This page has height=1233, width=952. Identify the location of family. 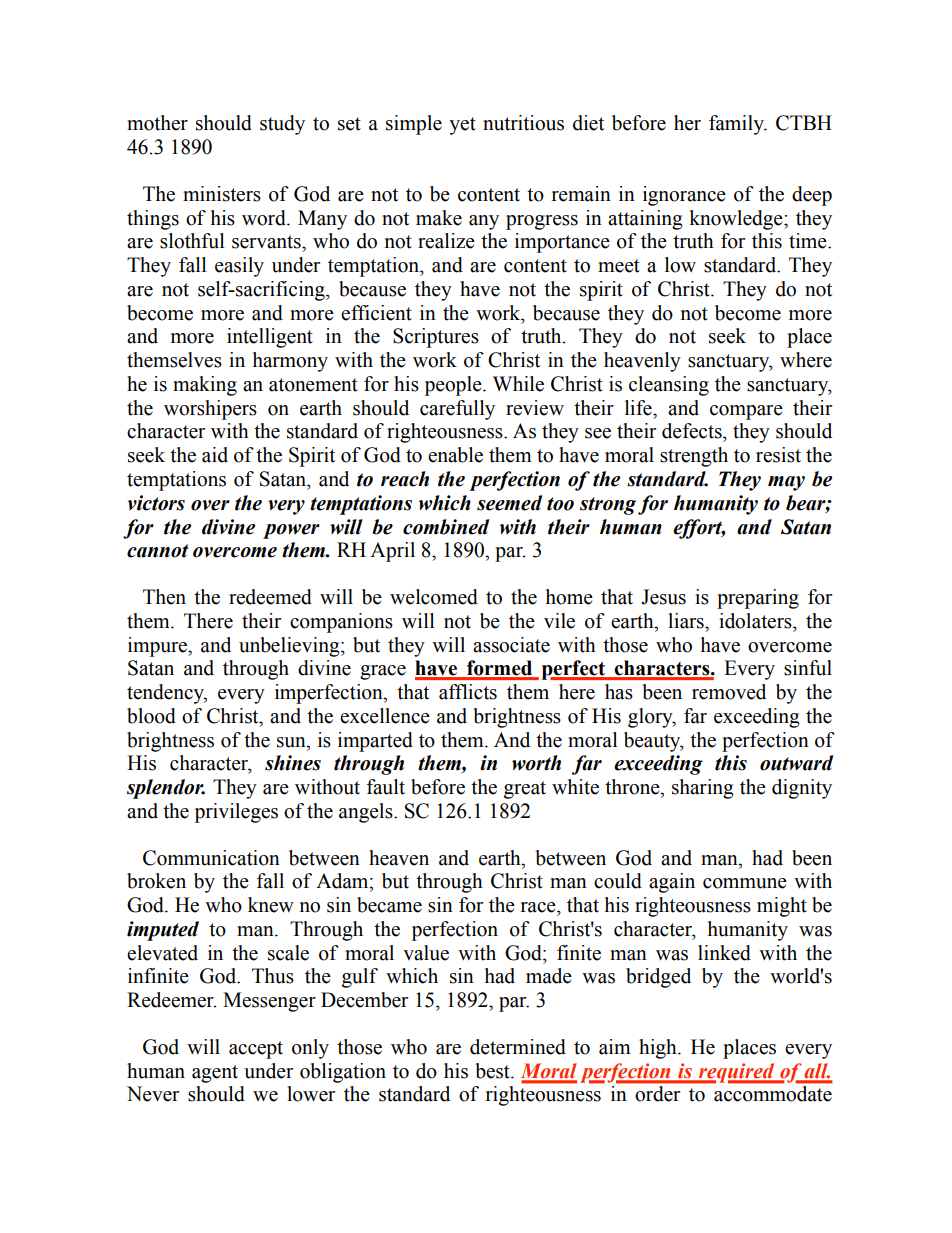
(737, 125).
